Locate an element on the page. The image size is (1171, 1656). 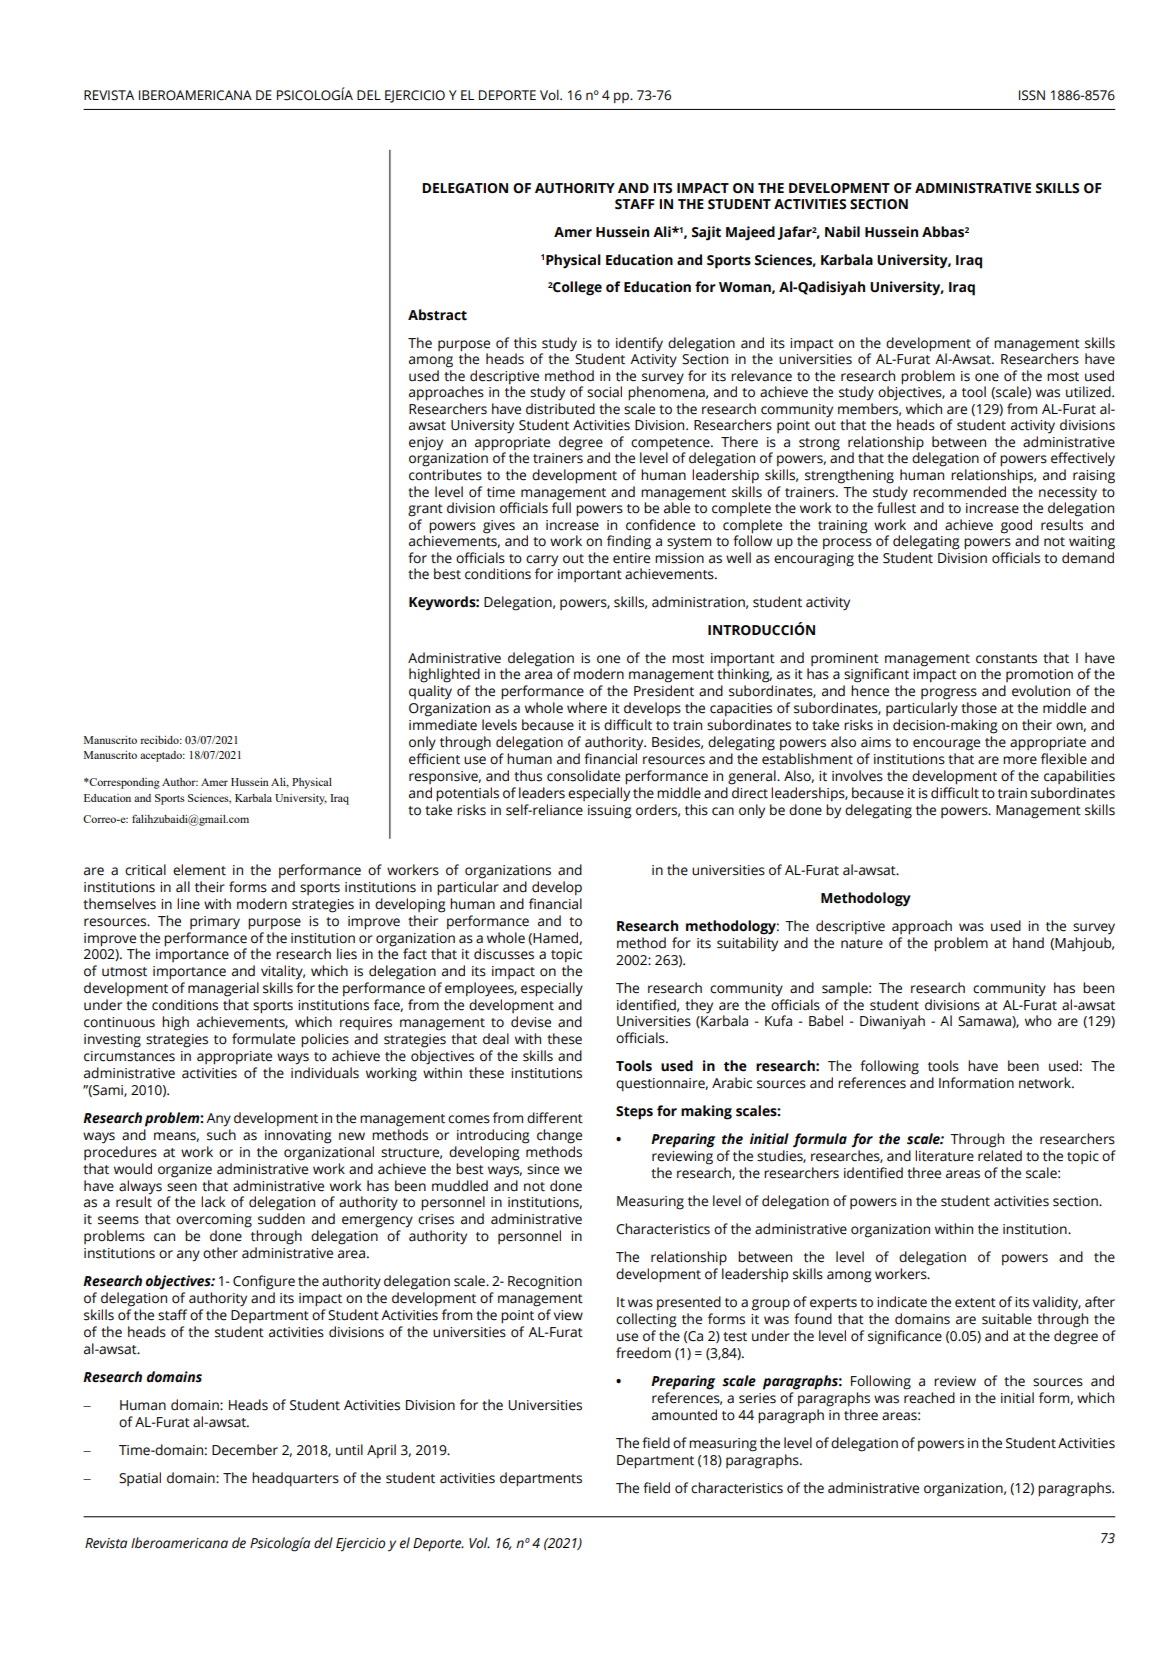
devise is located at coordinates (531, 1022).
